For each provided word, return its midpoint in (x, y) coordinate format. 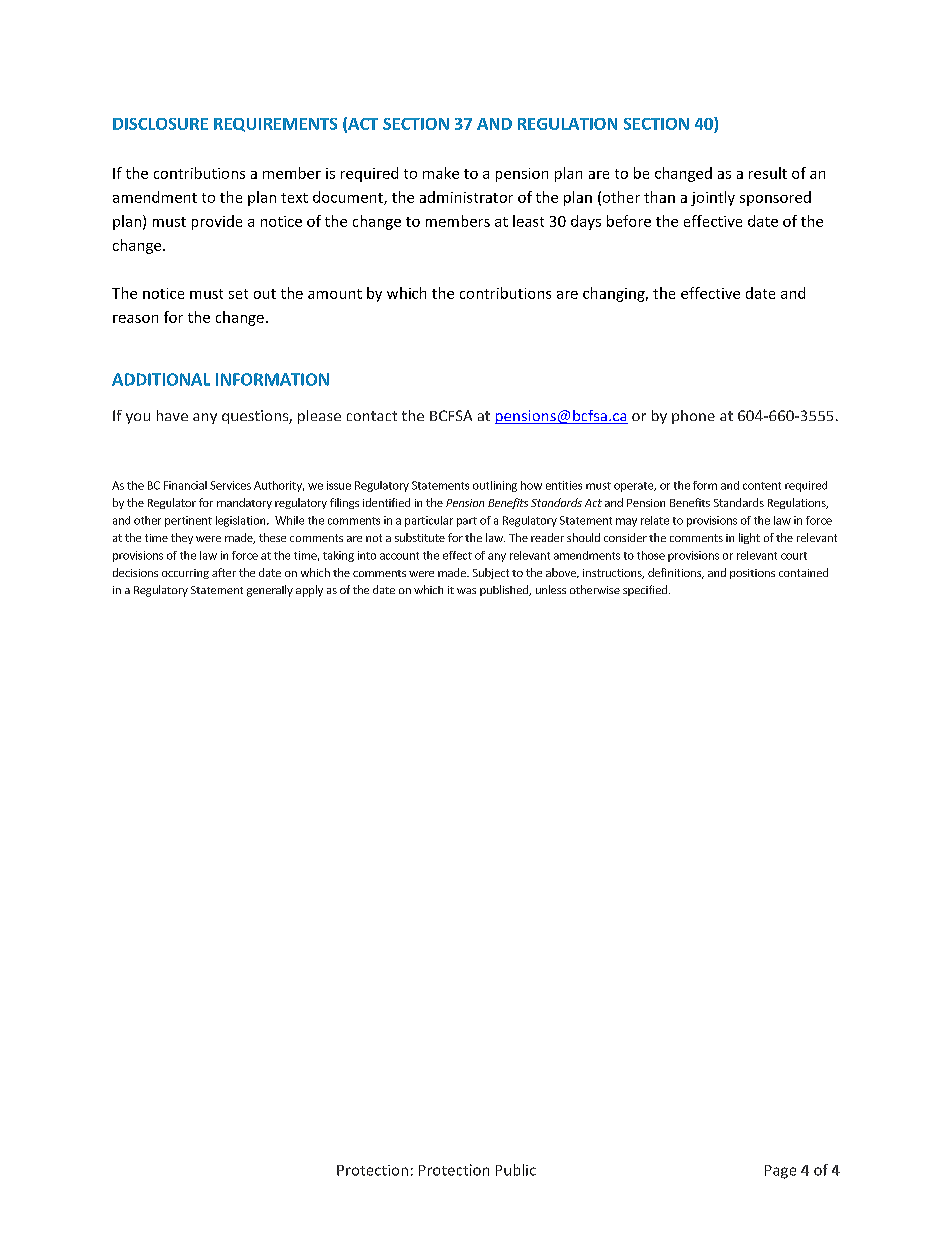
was (466, 591)
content (762, 486)
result (768, 173)
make (441, 173)
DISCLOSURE (160, 124)
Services (230, 485)
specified (645, 590)
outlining (495, 486)
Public (516, 1170)
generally (270, 591)
